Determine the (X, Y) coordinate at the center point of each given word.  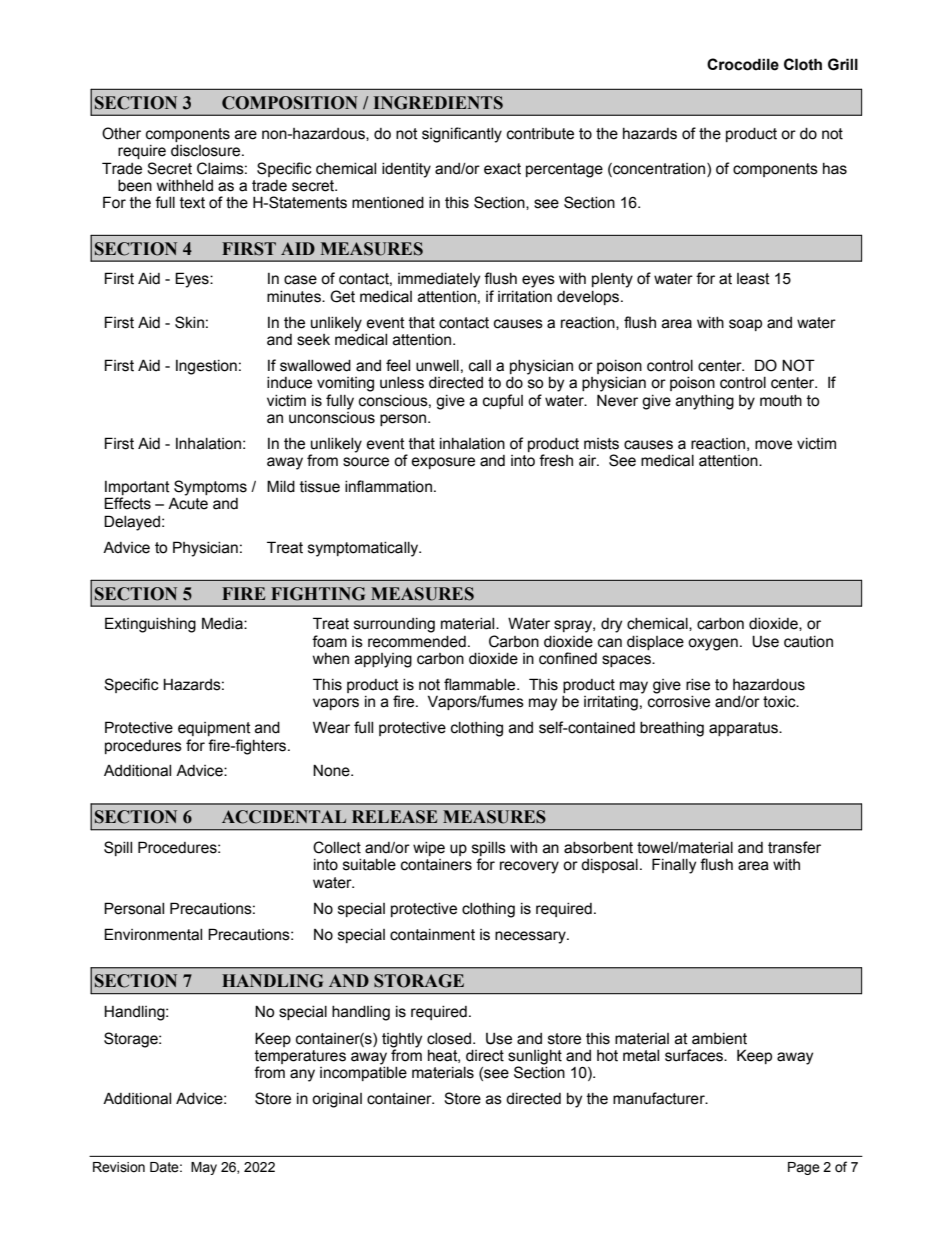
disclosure (207, 151)
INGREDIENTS (438, 103)
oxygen (713, 644)
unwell (437, 366)
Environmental (153, 934)
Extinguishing (150, 625)
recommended (417, 642)
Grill (843, 64)
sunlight (535, 1058)
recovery (529, 867)
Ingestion (206, 367)
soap (745, 325)
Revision (119, 1167)
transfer (794, 847)
